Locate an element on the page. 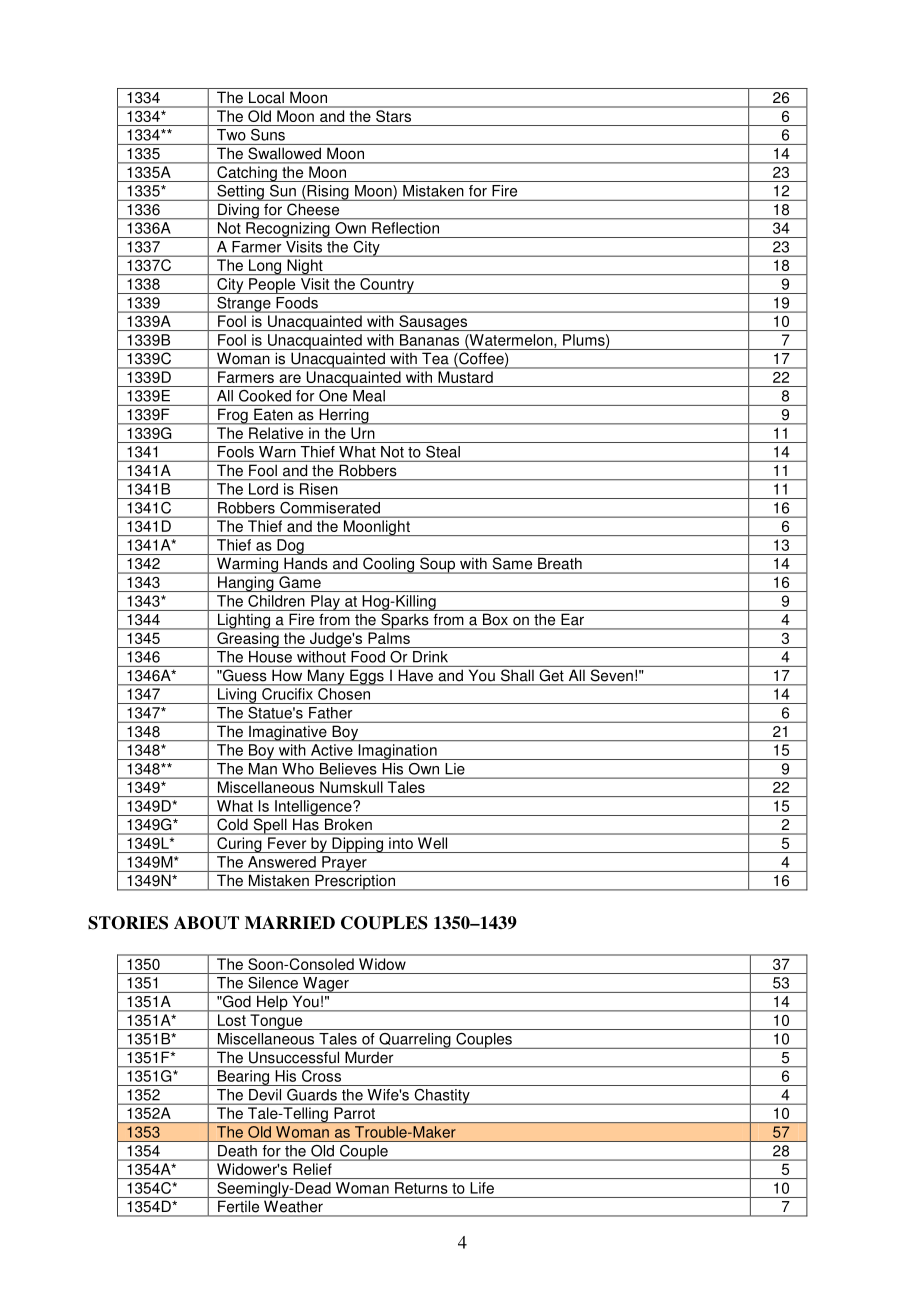 This page has height=1308, width=924. Dog is located at coordinates (290, 547).
